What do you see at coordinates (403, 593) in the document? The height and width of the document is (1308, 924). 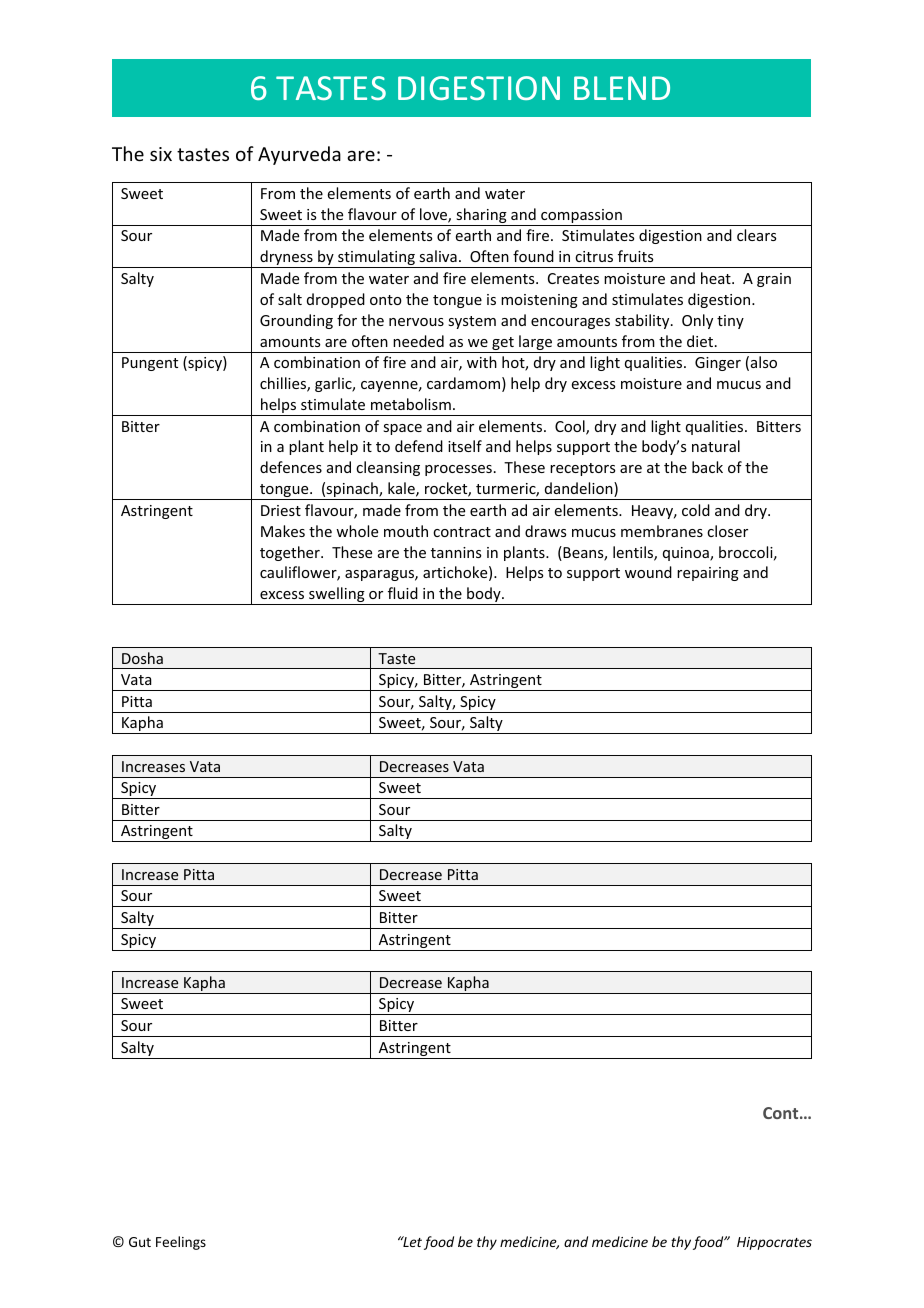 I see `fluid` at bounding box center [403, 593].
